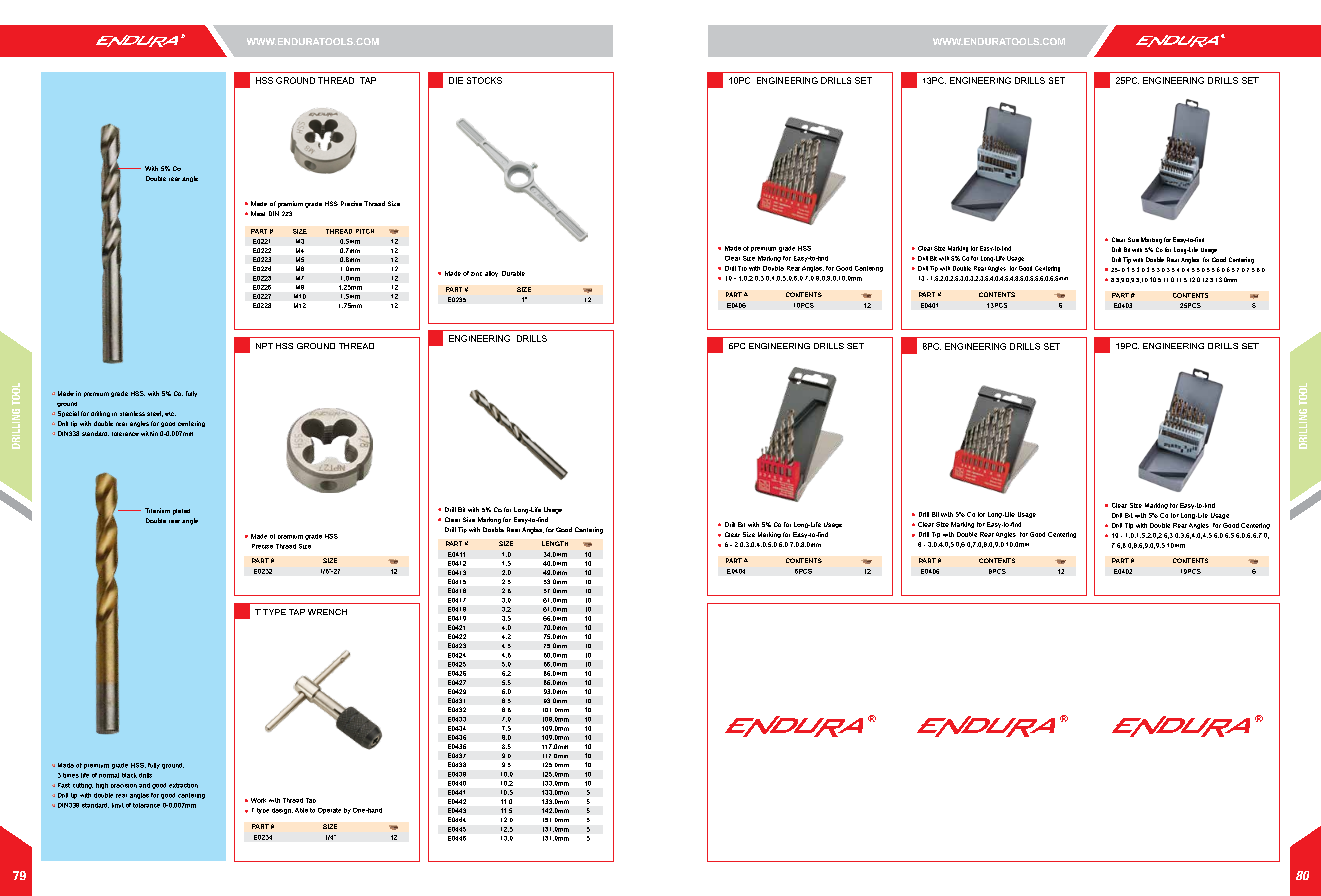  What do you see at coordinates (264, 346) in the screenshot?
I see `NPT` at bounding box center [264, 346].
